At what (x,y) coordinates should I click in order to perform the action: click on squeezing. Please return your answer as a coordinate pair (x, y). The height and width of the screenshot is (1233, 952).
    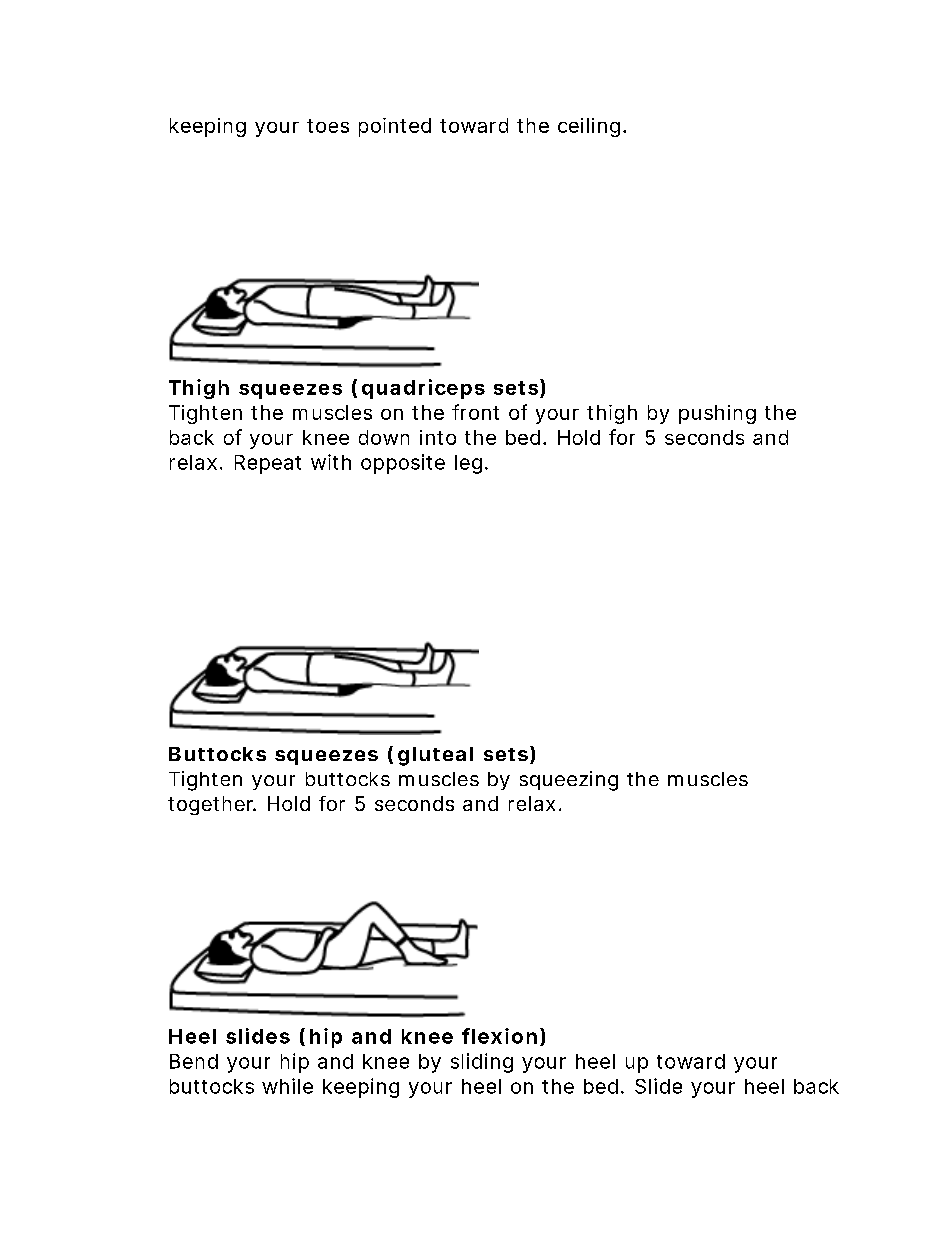
    Looking at the image, I should click on (569, 781).
